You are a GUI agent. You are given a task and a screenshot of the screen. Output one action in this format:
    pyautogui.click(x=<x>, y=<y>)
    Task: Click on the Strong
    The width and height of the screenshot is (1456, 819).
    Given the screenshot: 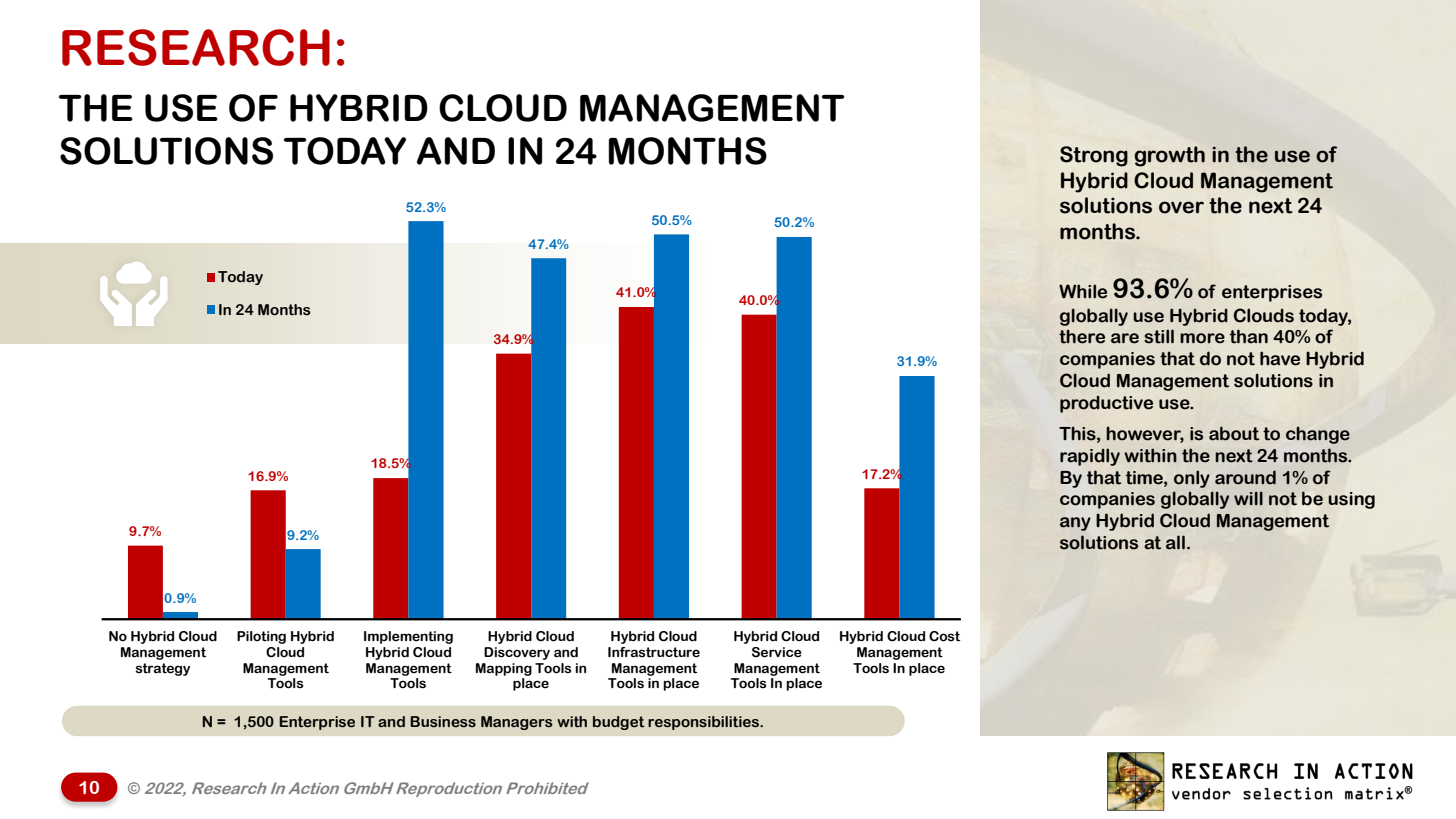 What is the action you would take?
    pyautogui.click(x=1094, y=156)
